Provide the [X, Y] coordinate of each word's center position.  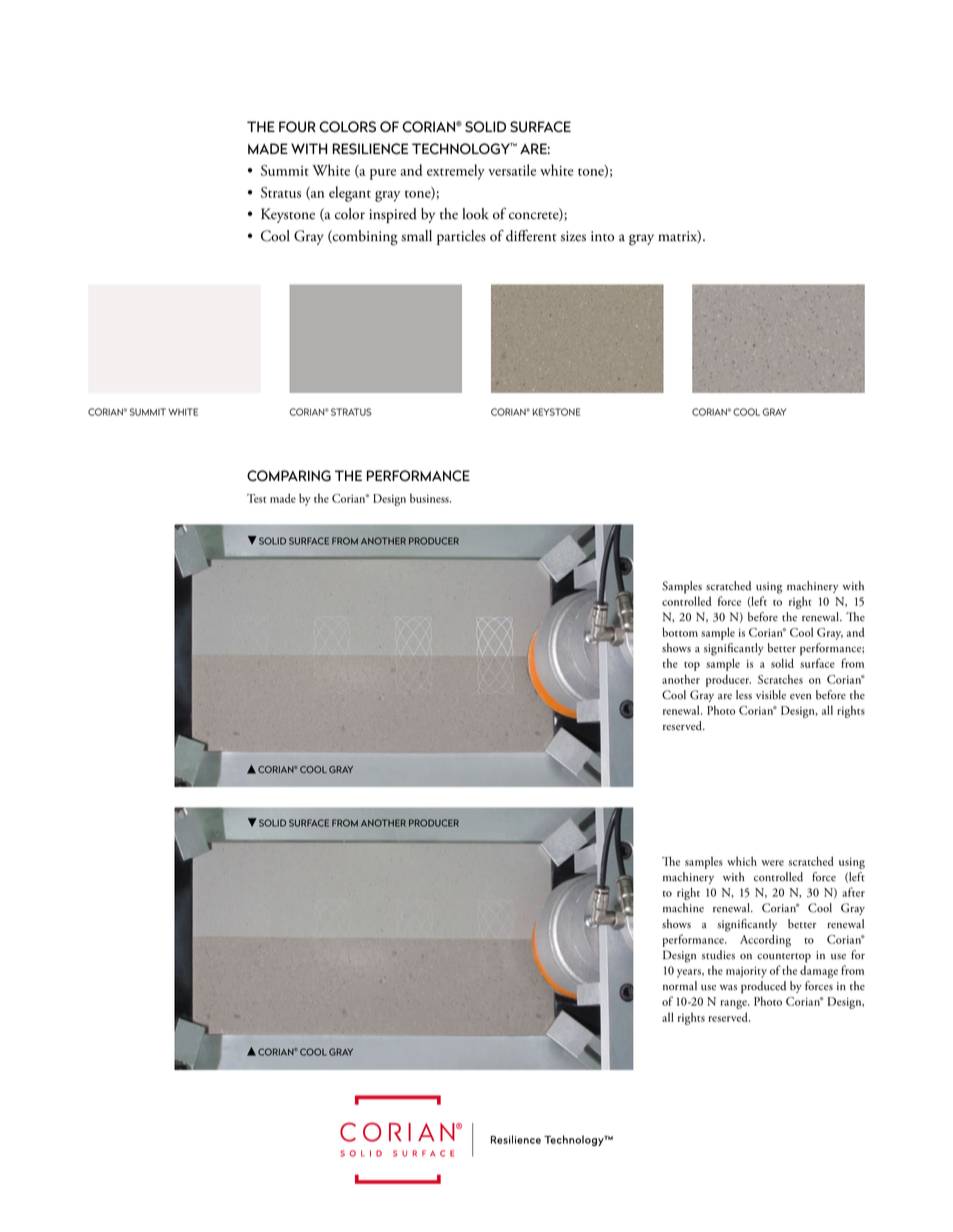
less [744, 695]
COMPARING [289, 476]
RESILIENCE [370, 149]
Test [256, 498]
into [602, 236]
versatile [512, 170]
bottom [680, 632]
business [430, 498]
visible [771, 695]
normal [680, 986]
